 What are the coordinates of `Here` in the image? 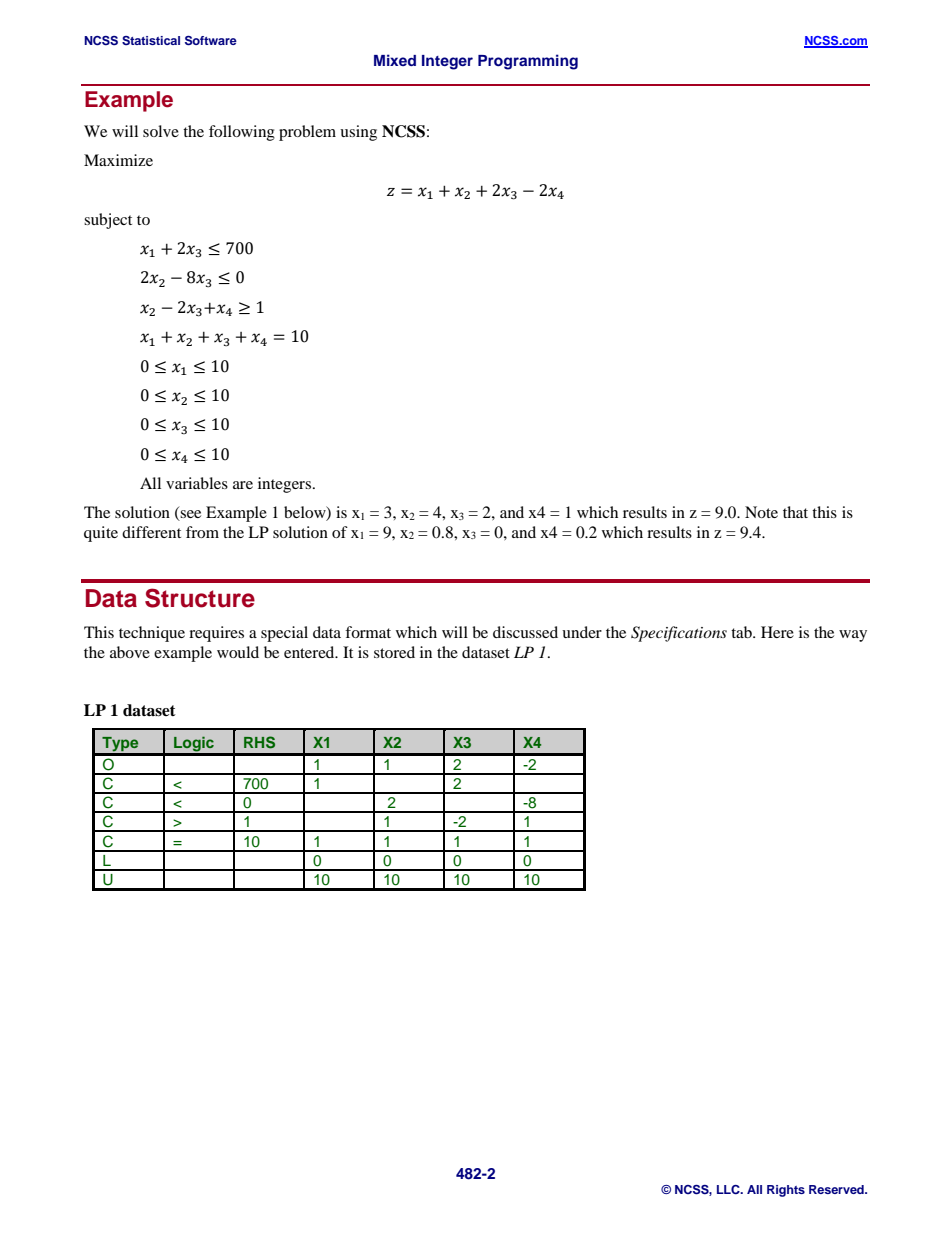 It's located at (777, 632).
